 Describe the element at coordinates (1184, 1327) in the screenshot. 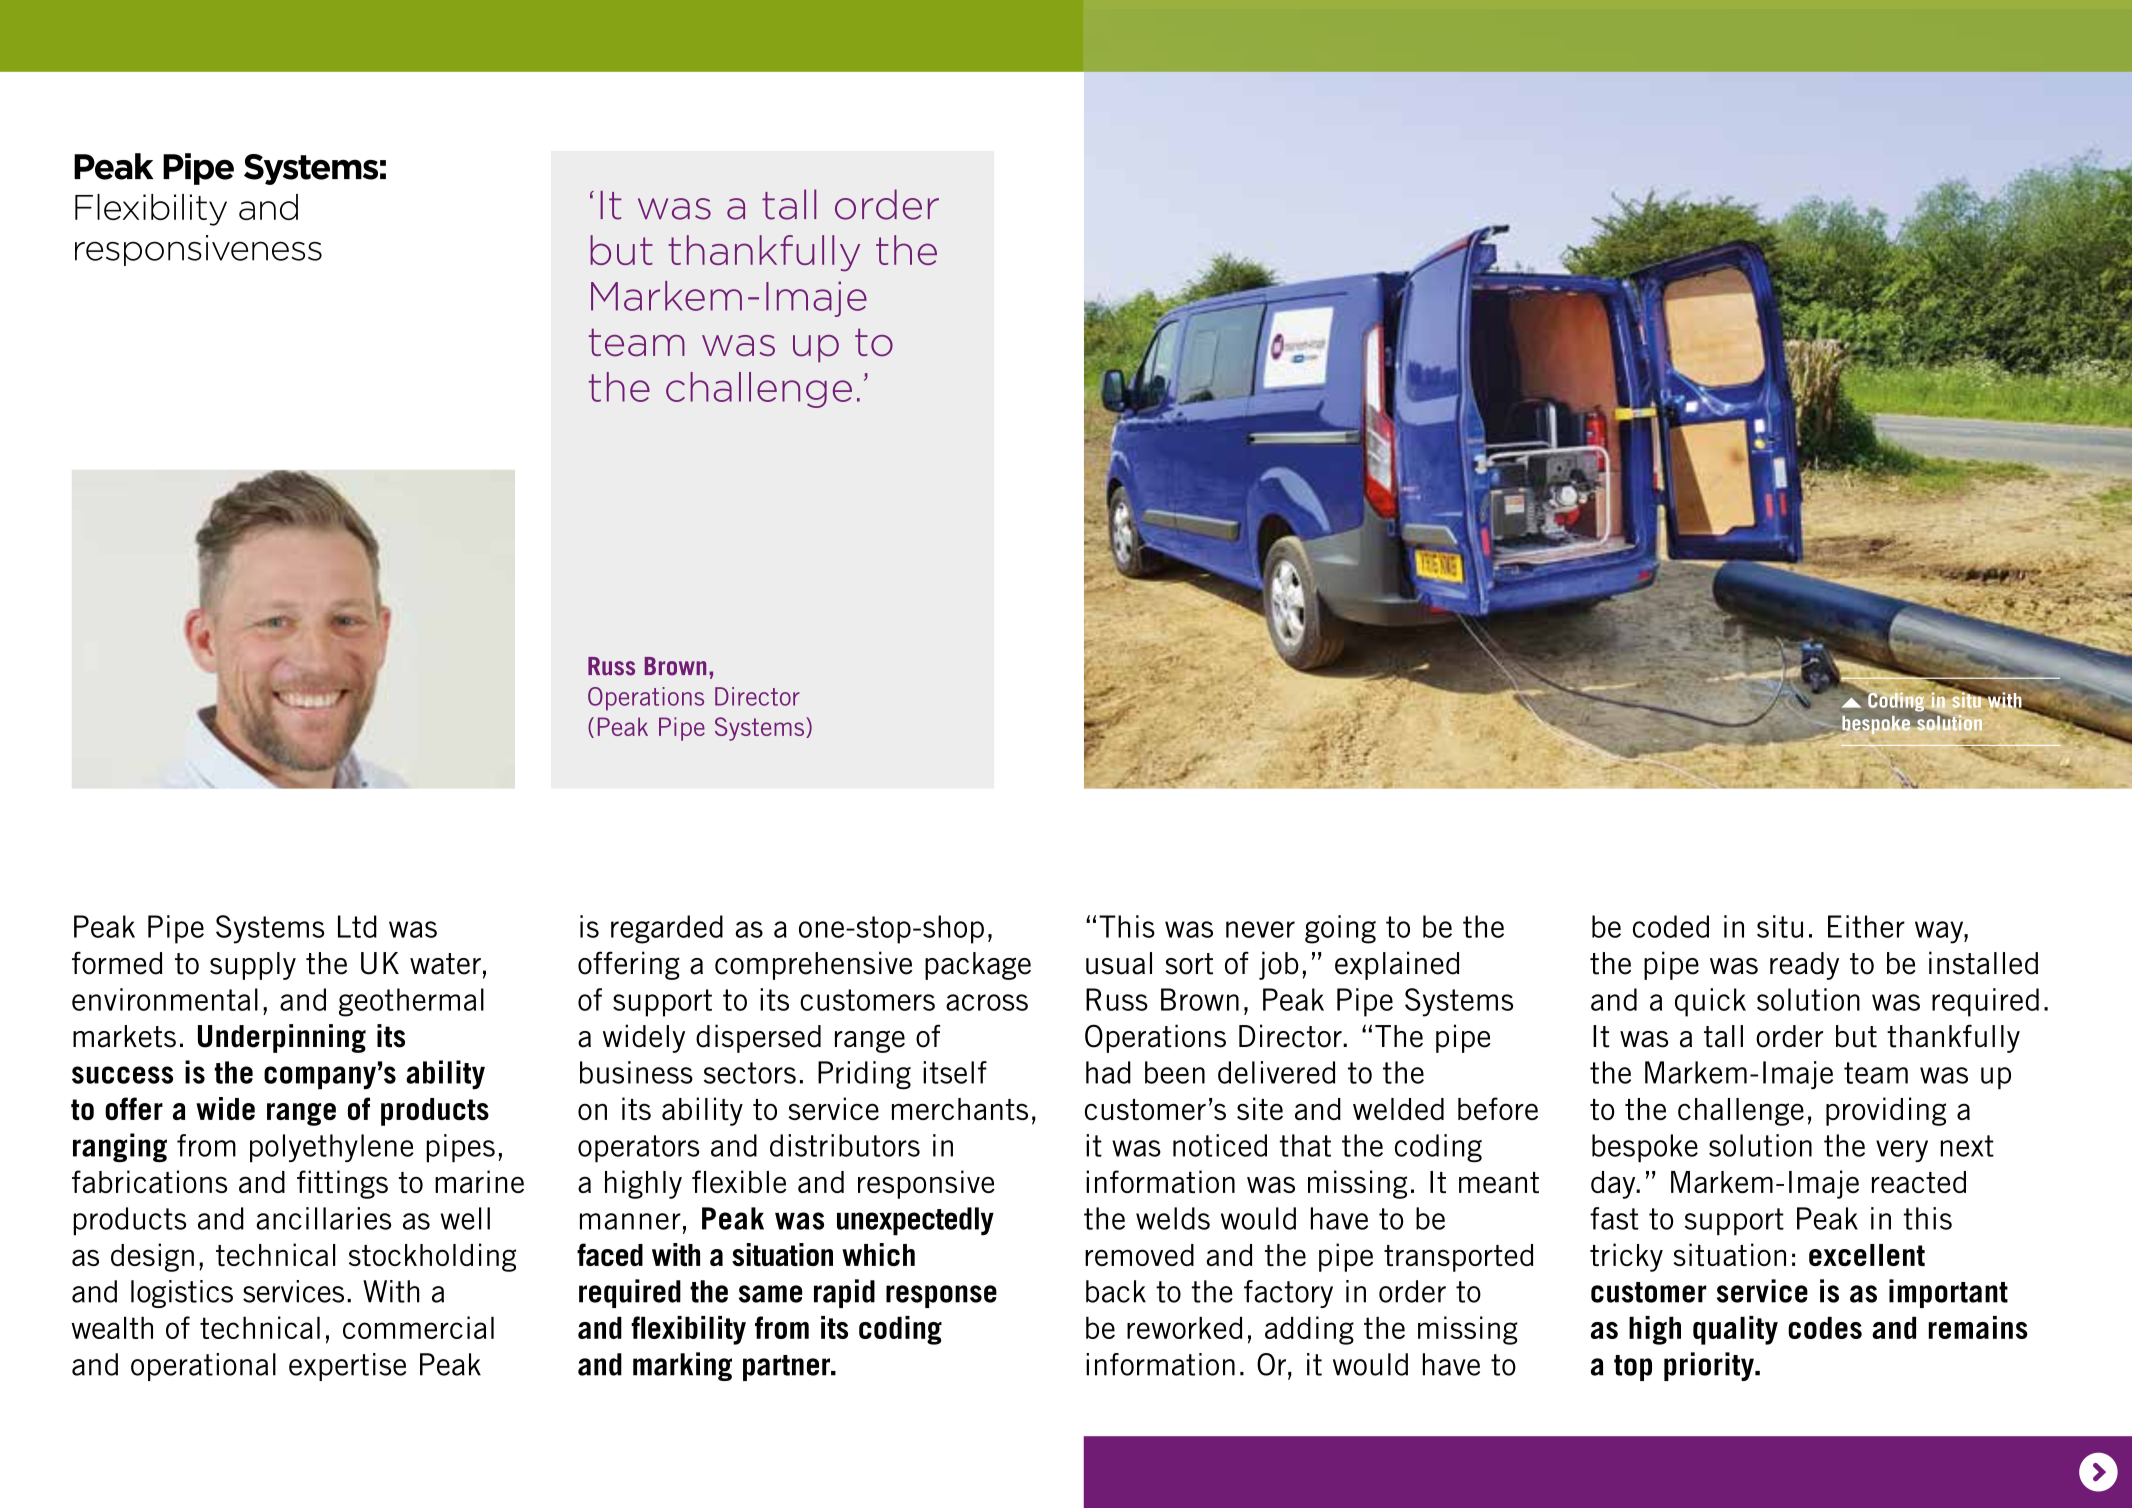

I see `reworked` at that location.
